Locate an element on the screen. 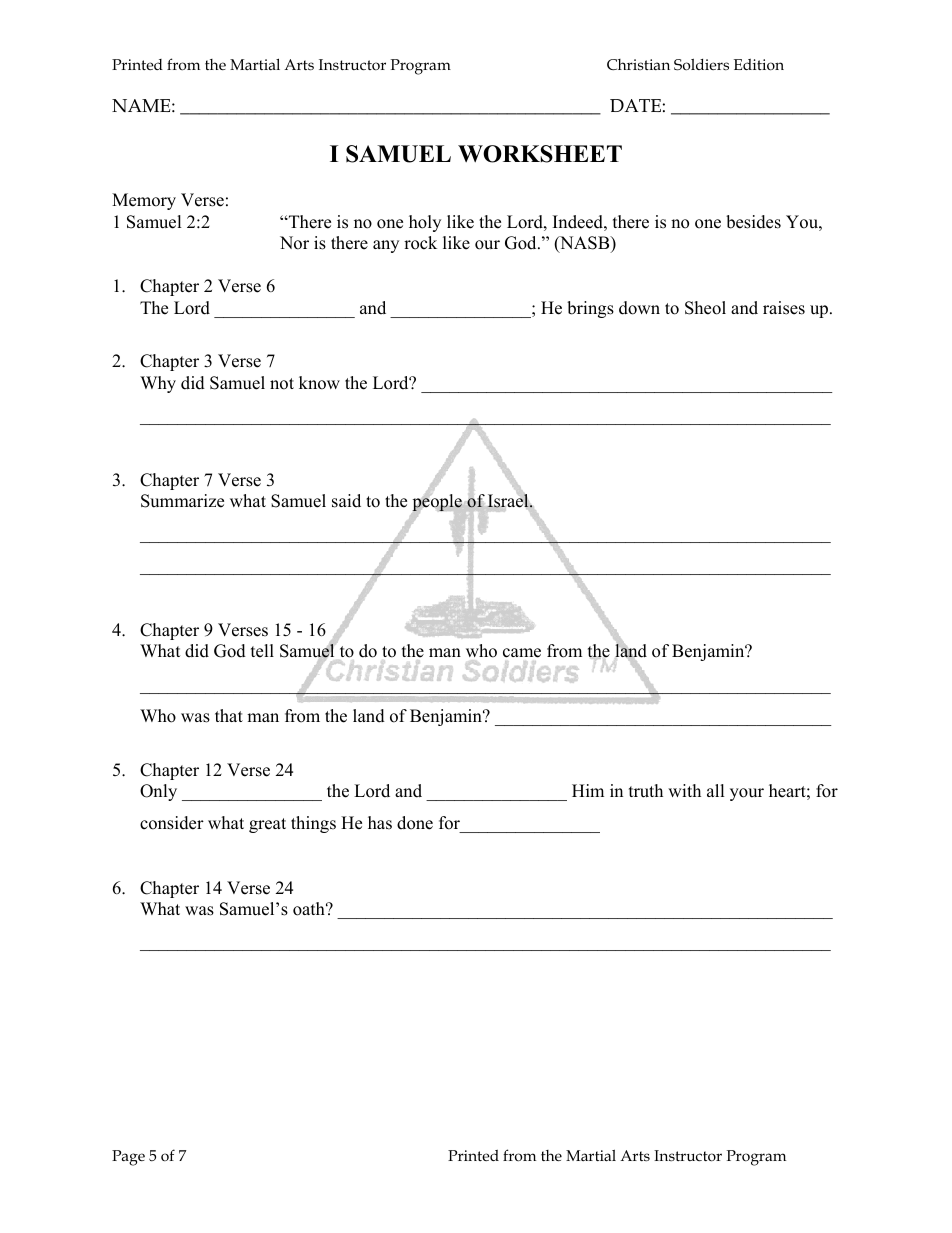  Page is located at coordinates (128, 1158).
